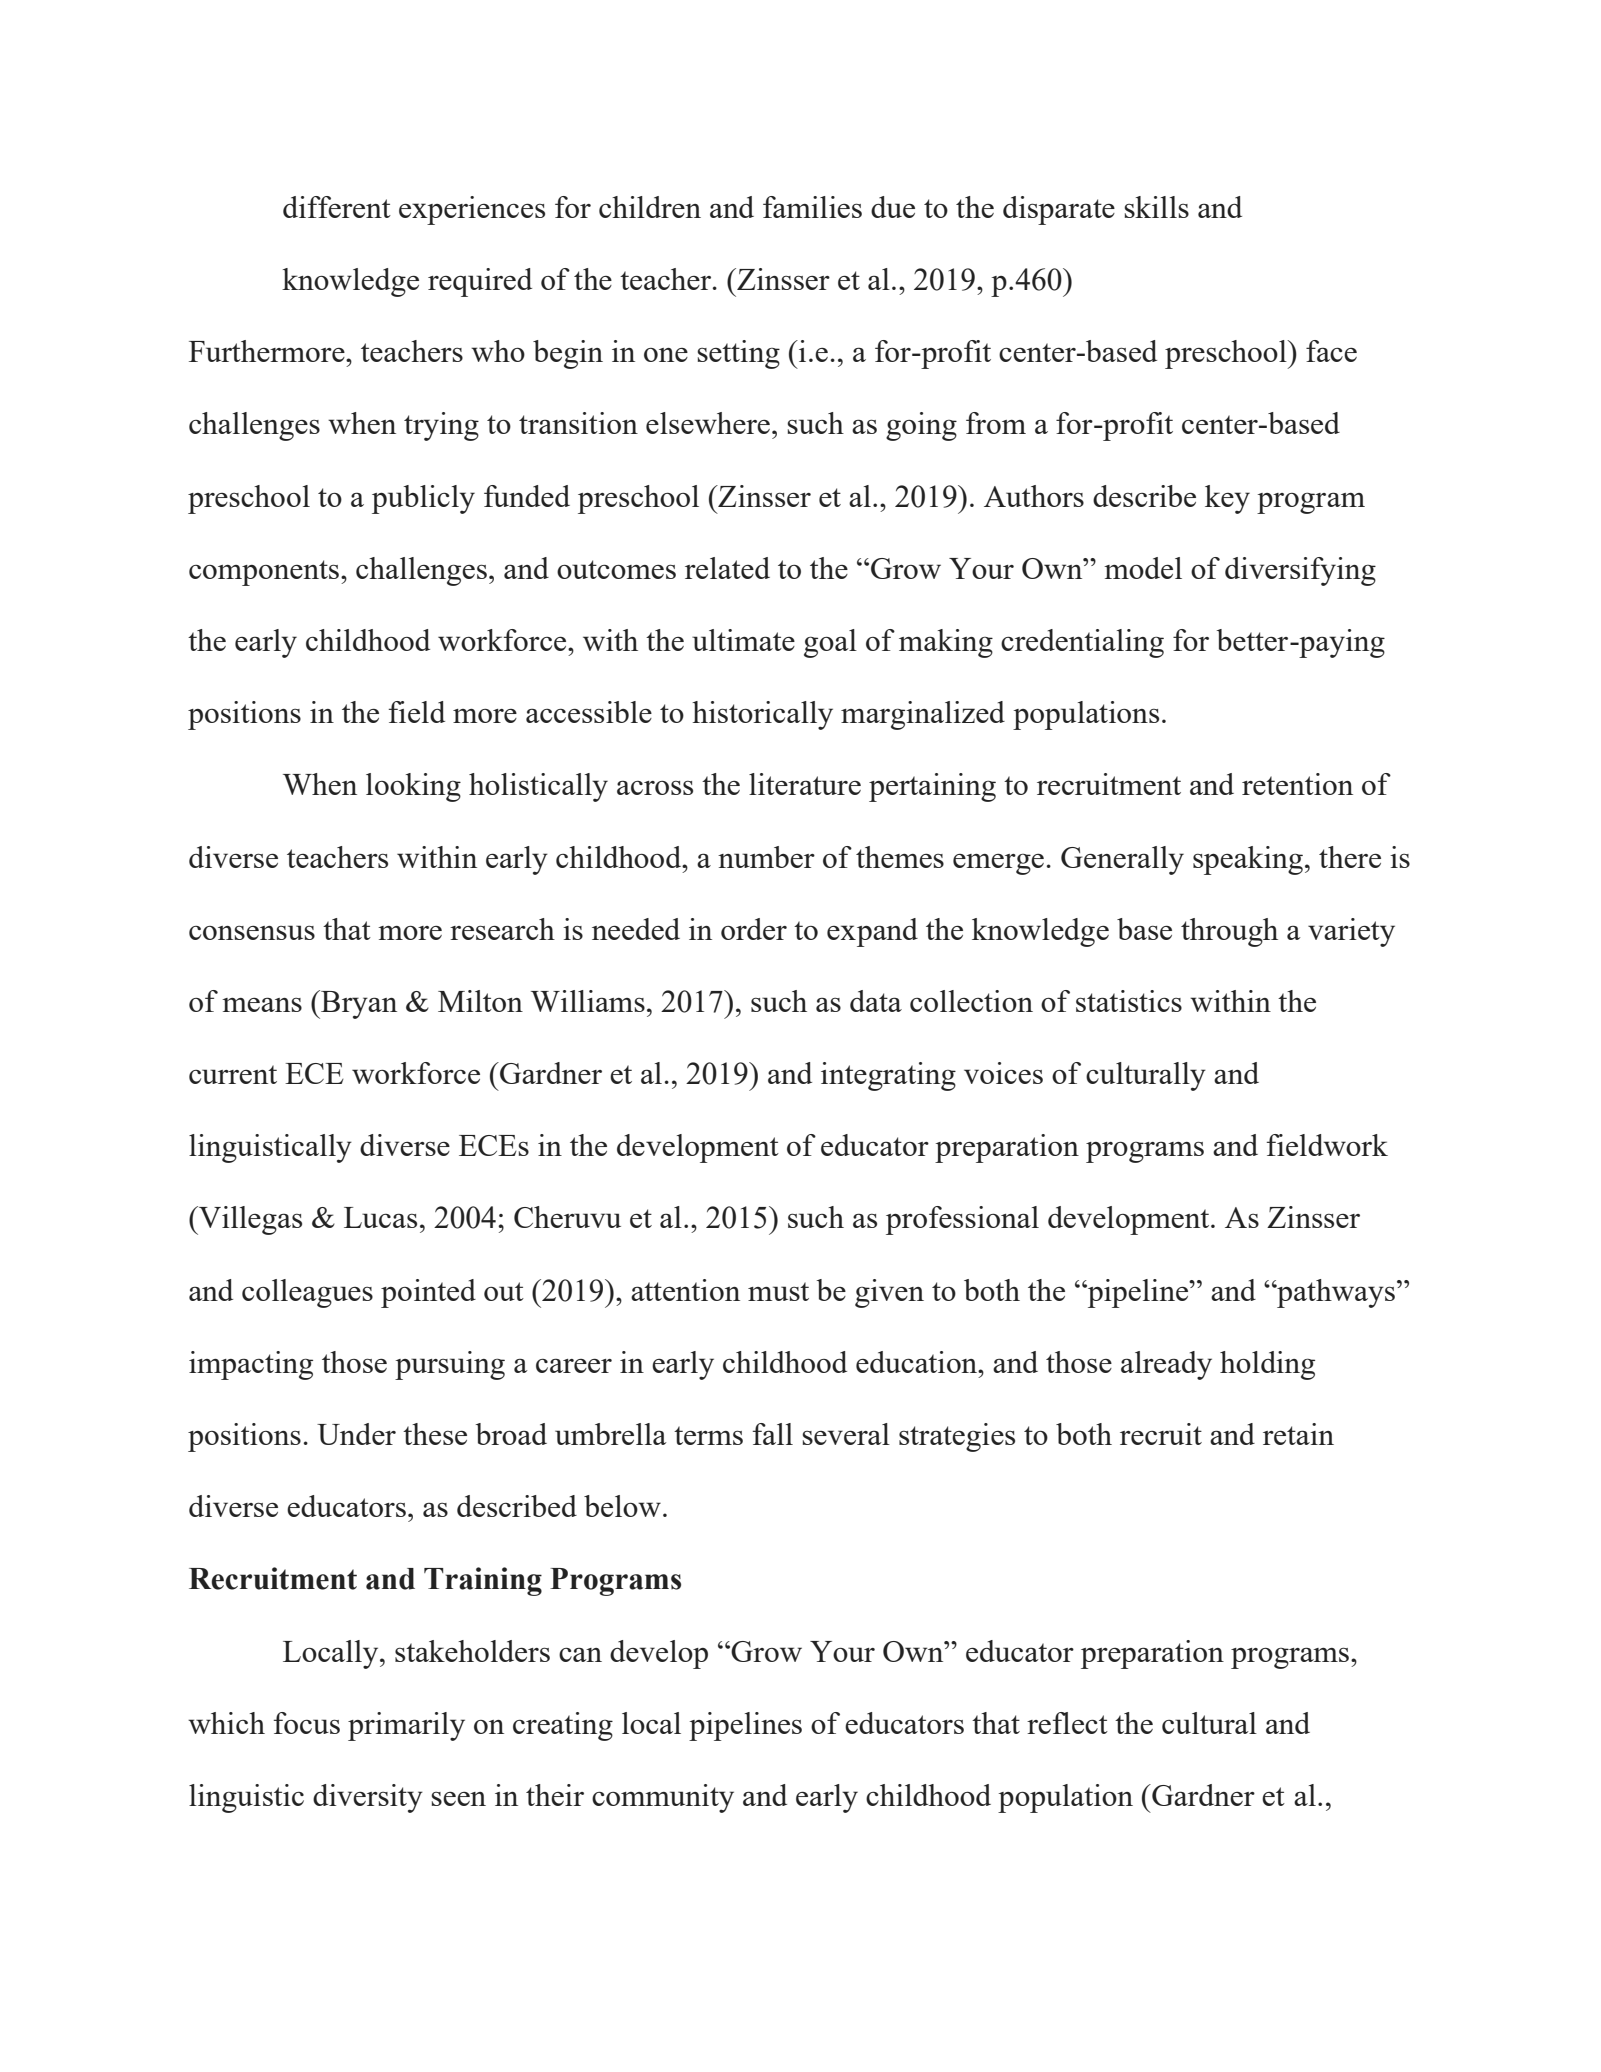  I want to click on primarily, so click(406, 1726).
